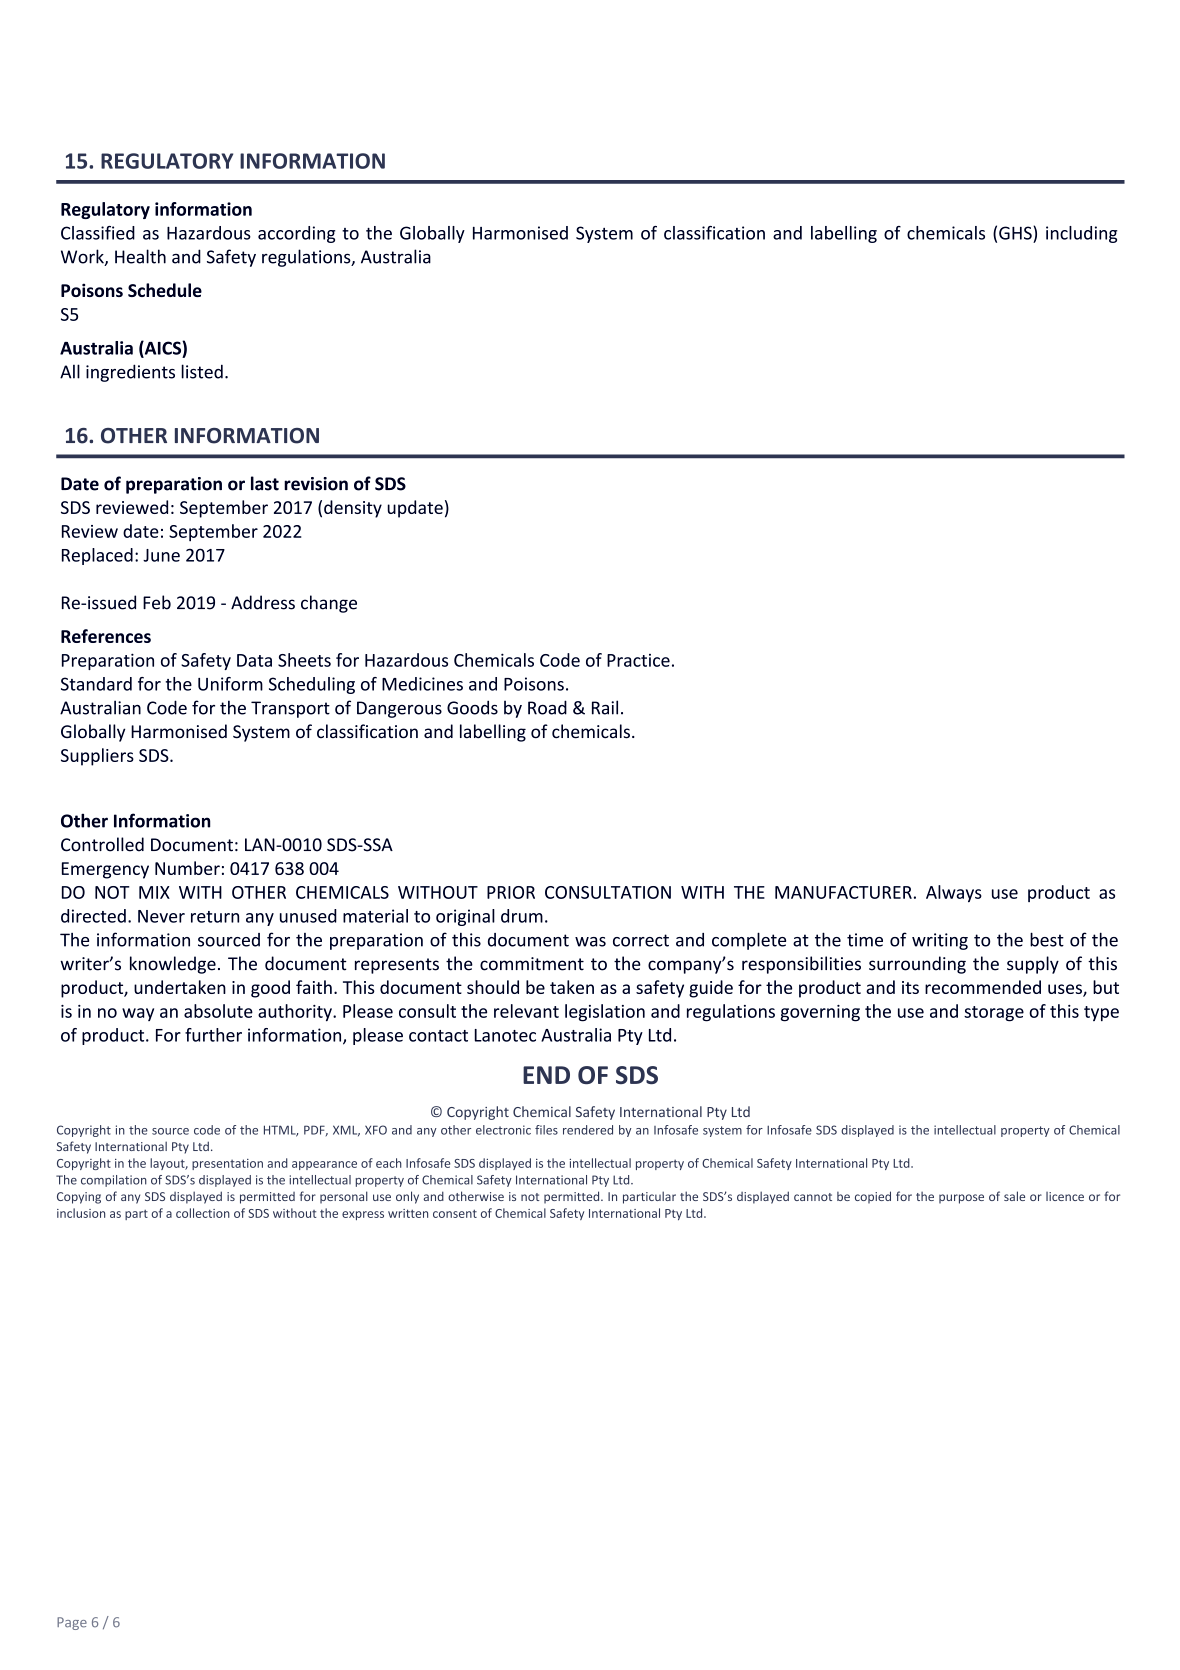 This document has height=1670, width=1180. I want to click on according, so click(296, 234).
